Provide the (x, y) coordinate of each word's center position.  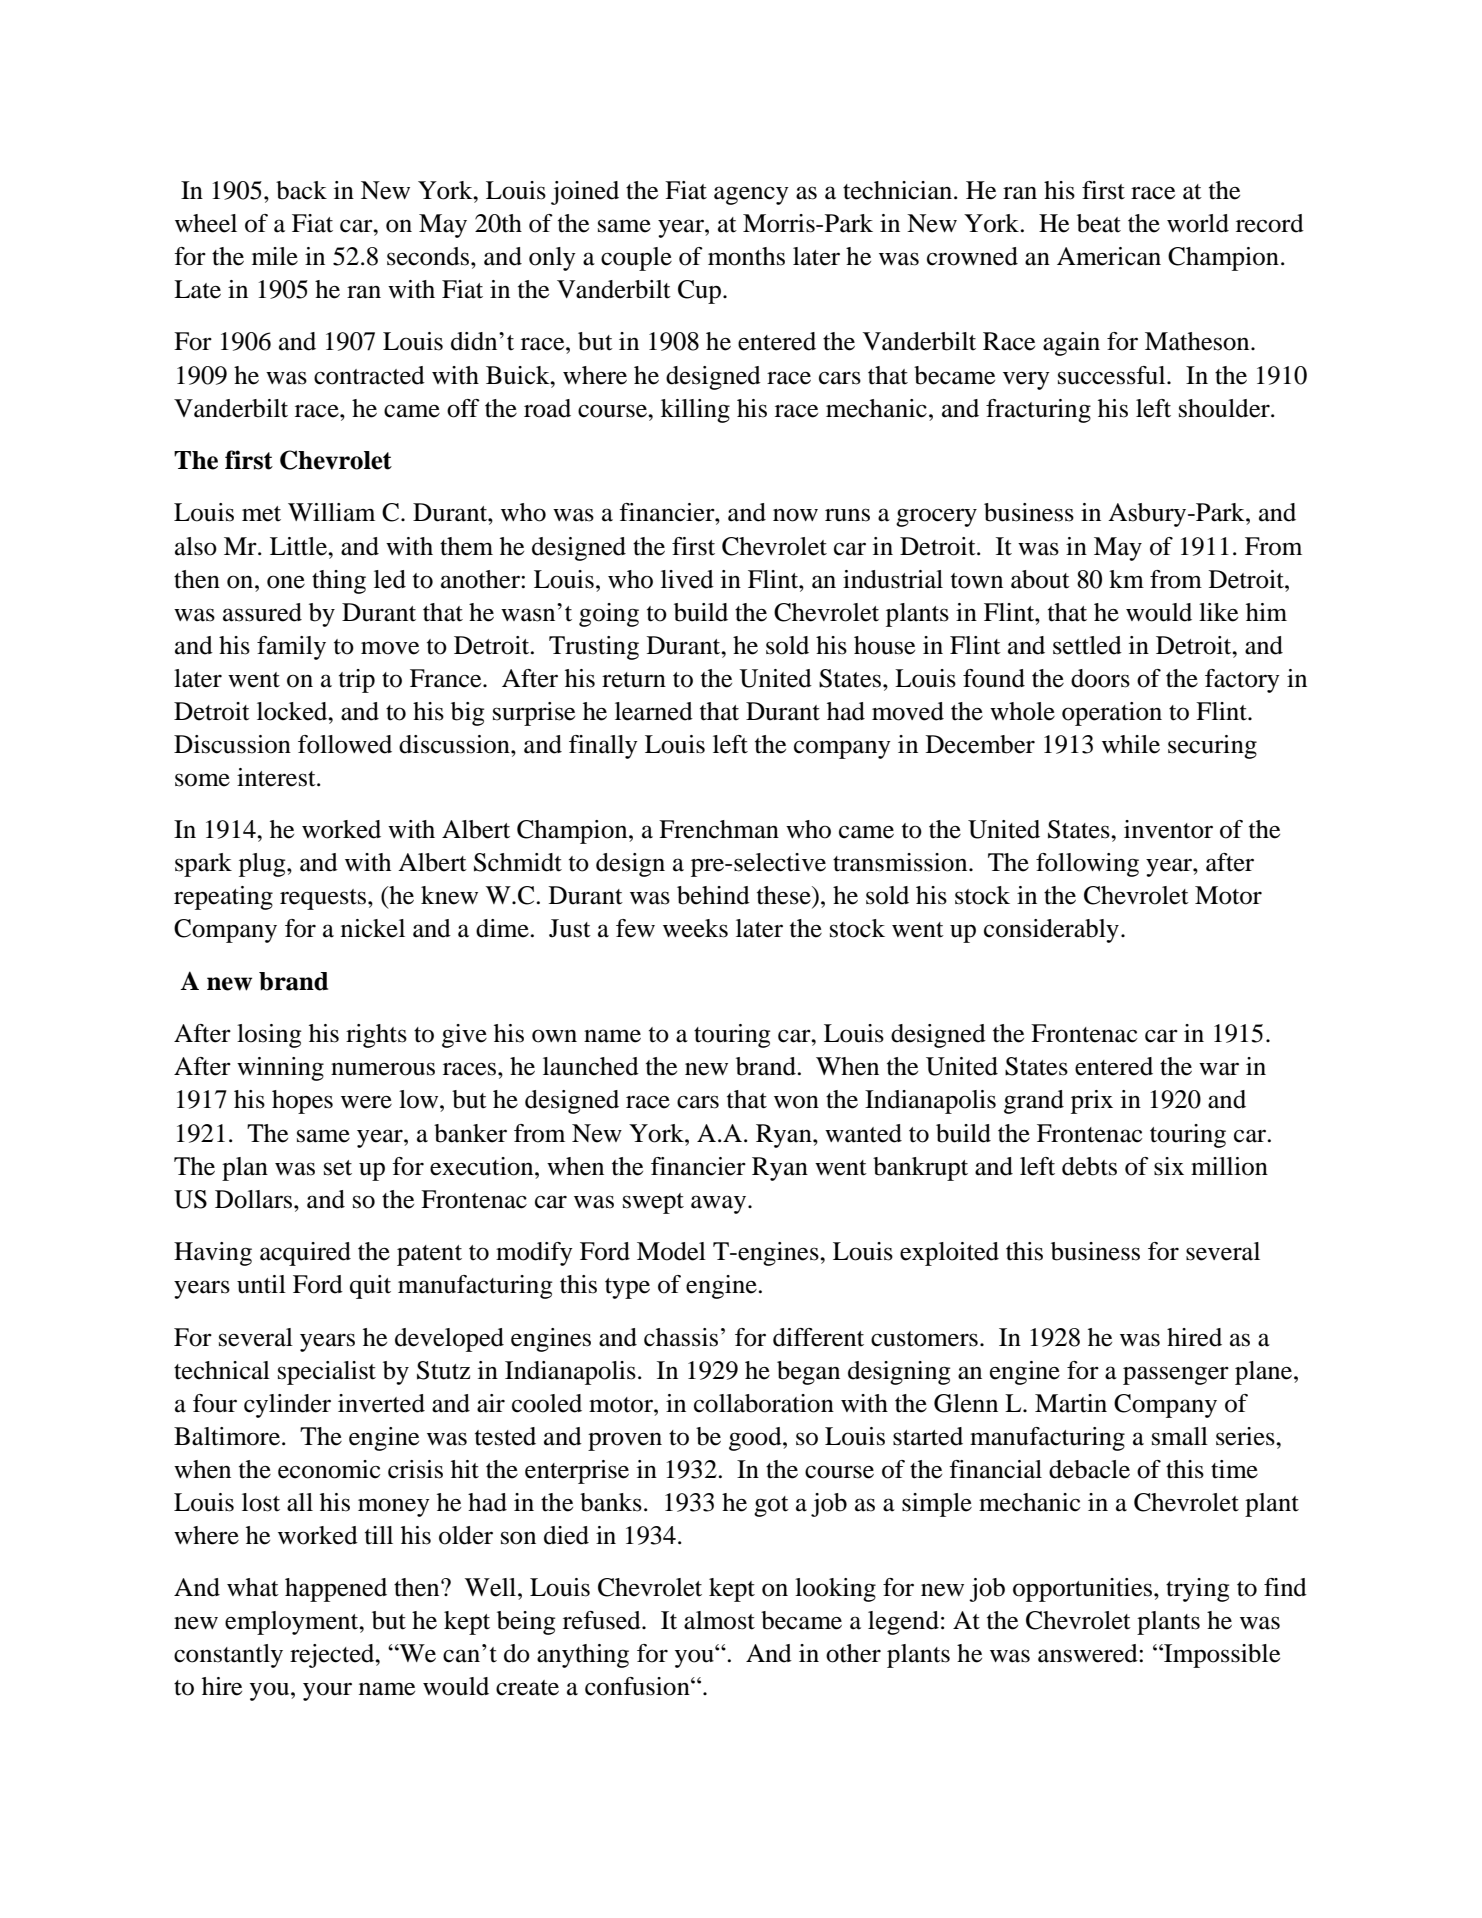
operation (1112, 714)
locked (293, 711)
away (718, 1204)
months (746, 256)
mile (275, 256)
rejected (333, 1656)
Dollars (255, 1199)
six (1169, 1166)
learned (654, 711)
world (1198, 223)
